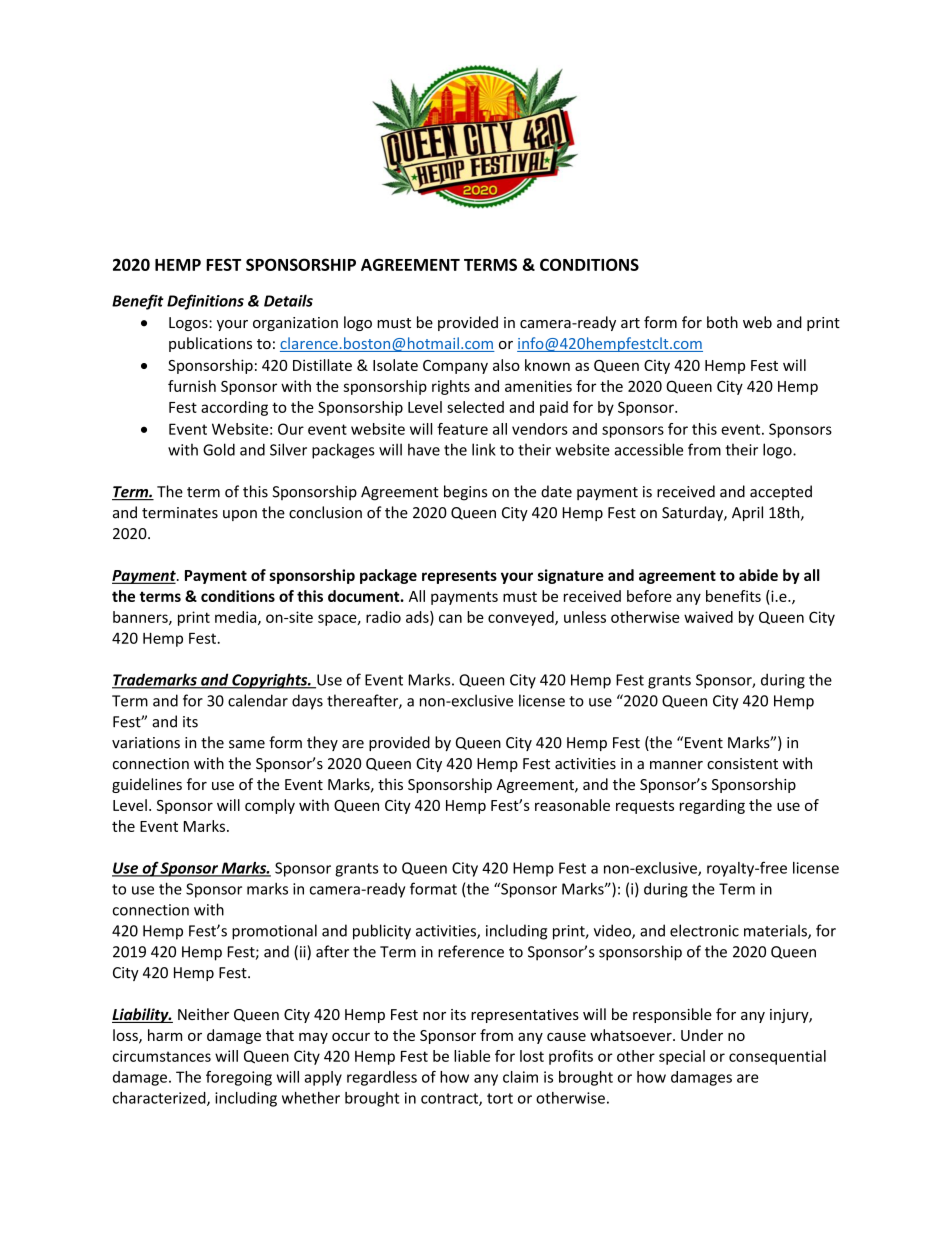 Image resolution: width=952 pixels, height=1233 pixels. Describe the element at coordinates (210, 344) in the page. I see `publications` at that location.
